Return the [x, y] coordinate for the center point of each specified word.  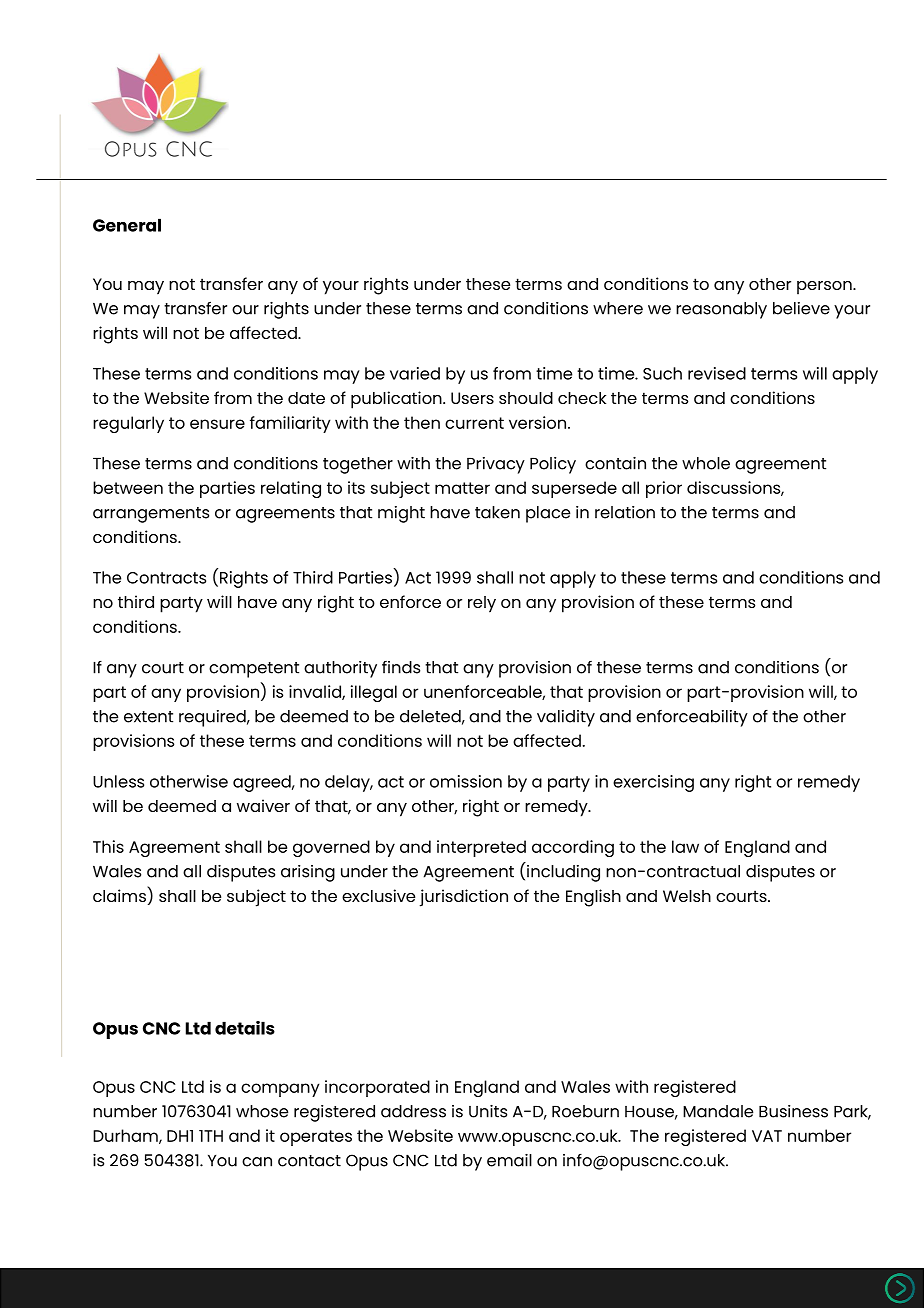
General [127, 225]
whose [262, 1111]
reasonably [721, 310]
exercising [653, 783]
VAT [767, 1136]
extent [148, 717]
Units [488, 1111]
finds [401, 667]
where [618, 308]
